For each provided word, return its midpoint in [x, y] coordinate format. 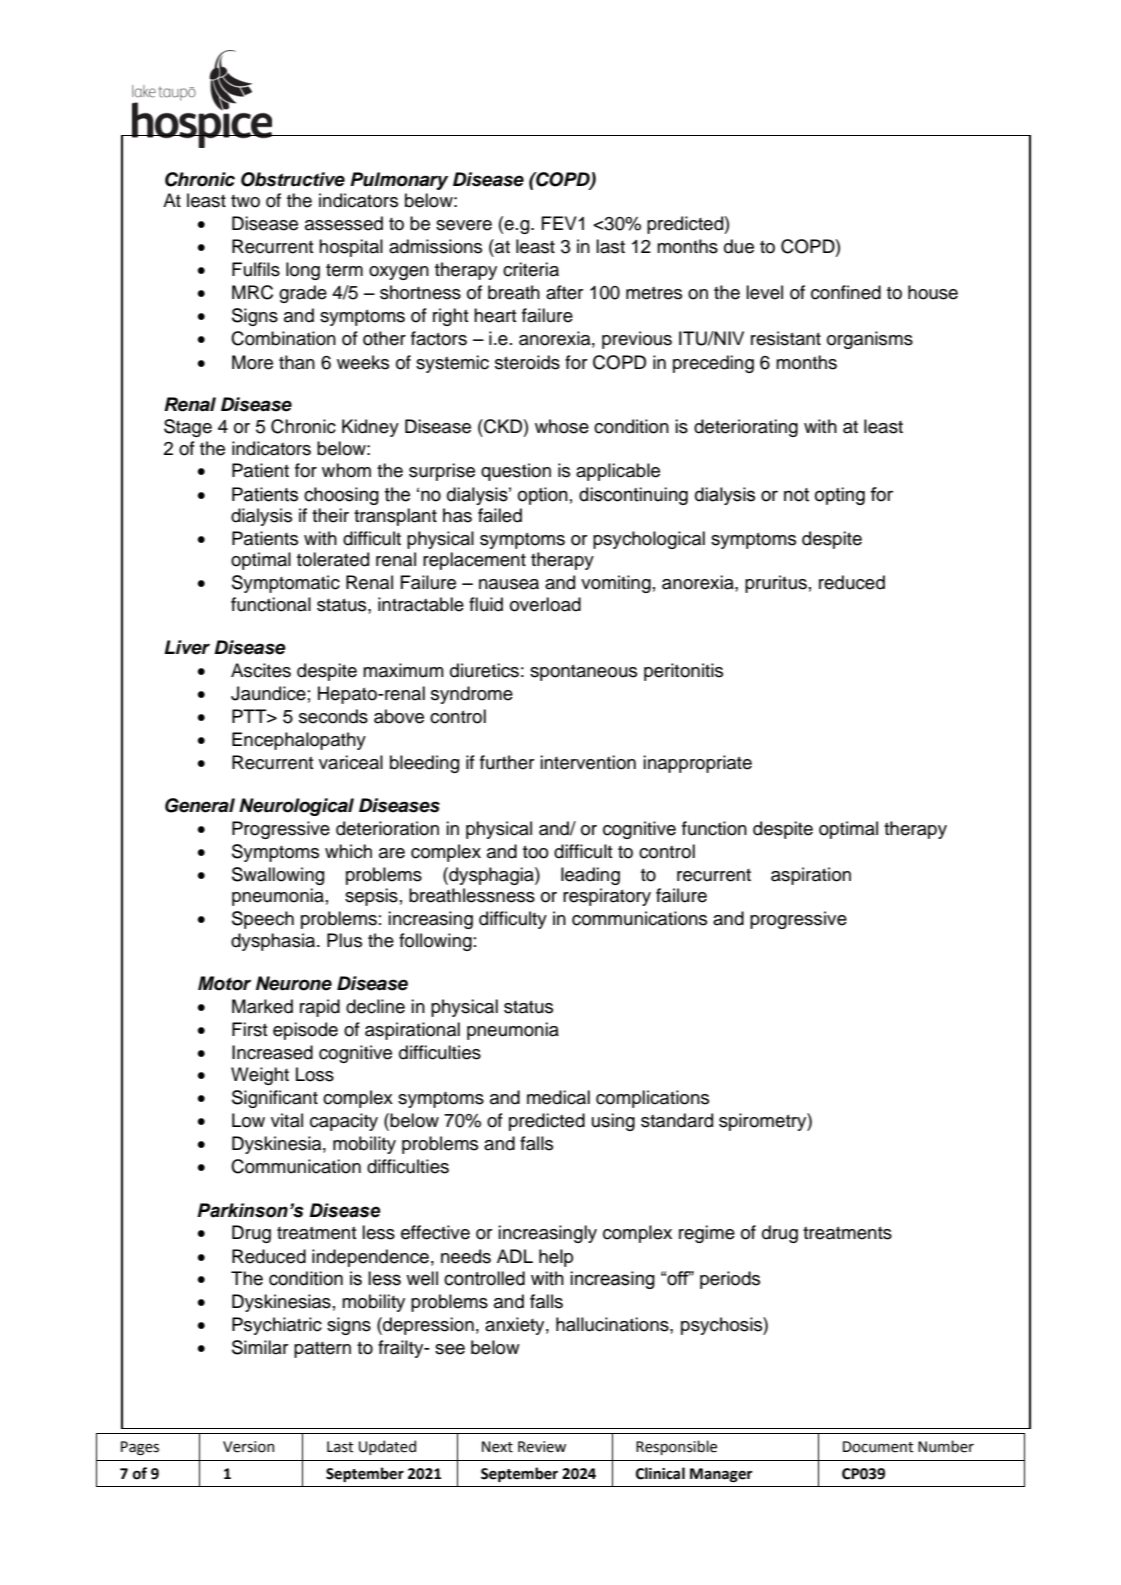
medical [558, 1097]
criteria [531, 269]
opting [840, 496]
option [543, 496]
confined [846, 292]
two [245, 201]
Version [248, 1447]
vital [287, 1120]
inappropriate [697, 764]
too [535, 852]
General [200, 805]
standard [677, 1120]
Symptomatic [286, 584]
